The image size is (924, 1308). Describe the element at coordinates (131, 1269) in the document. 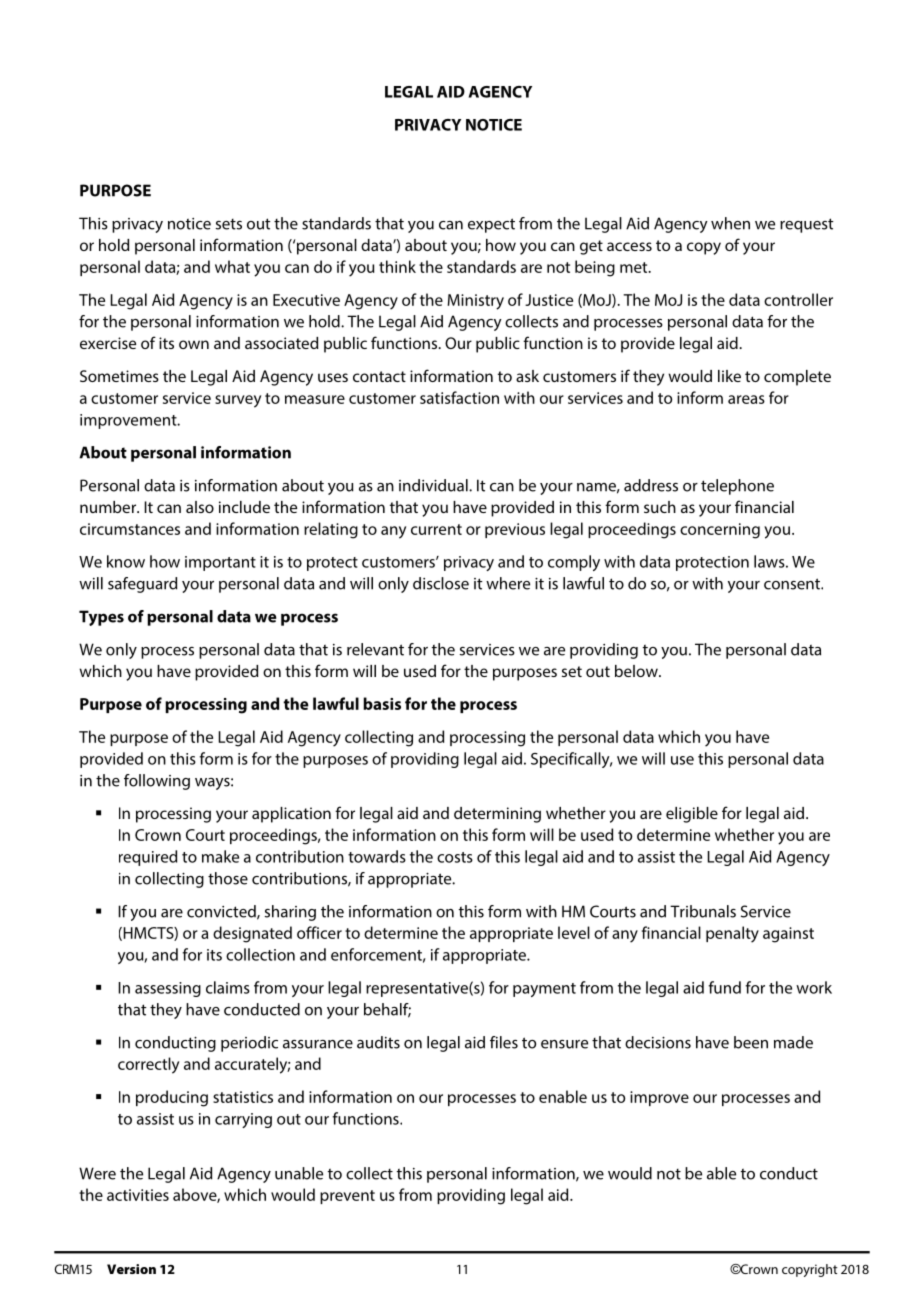

I see `Version` at that location.
